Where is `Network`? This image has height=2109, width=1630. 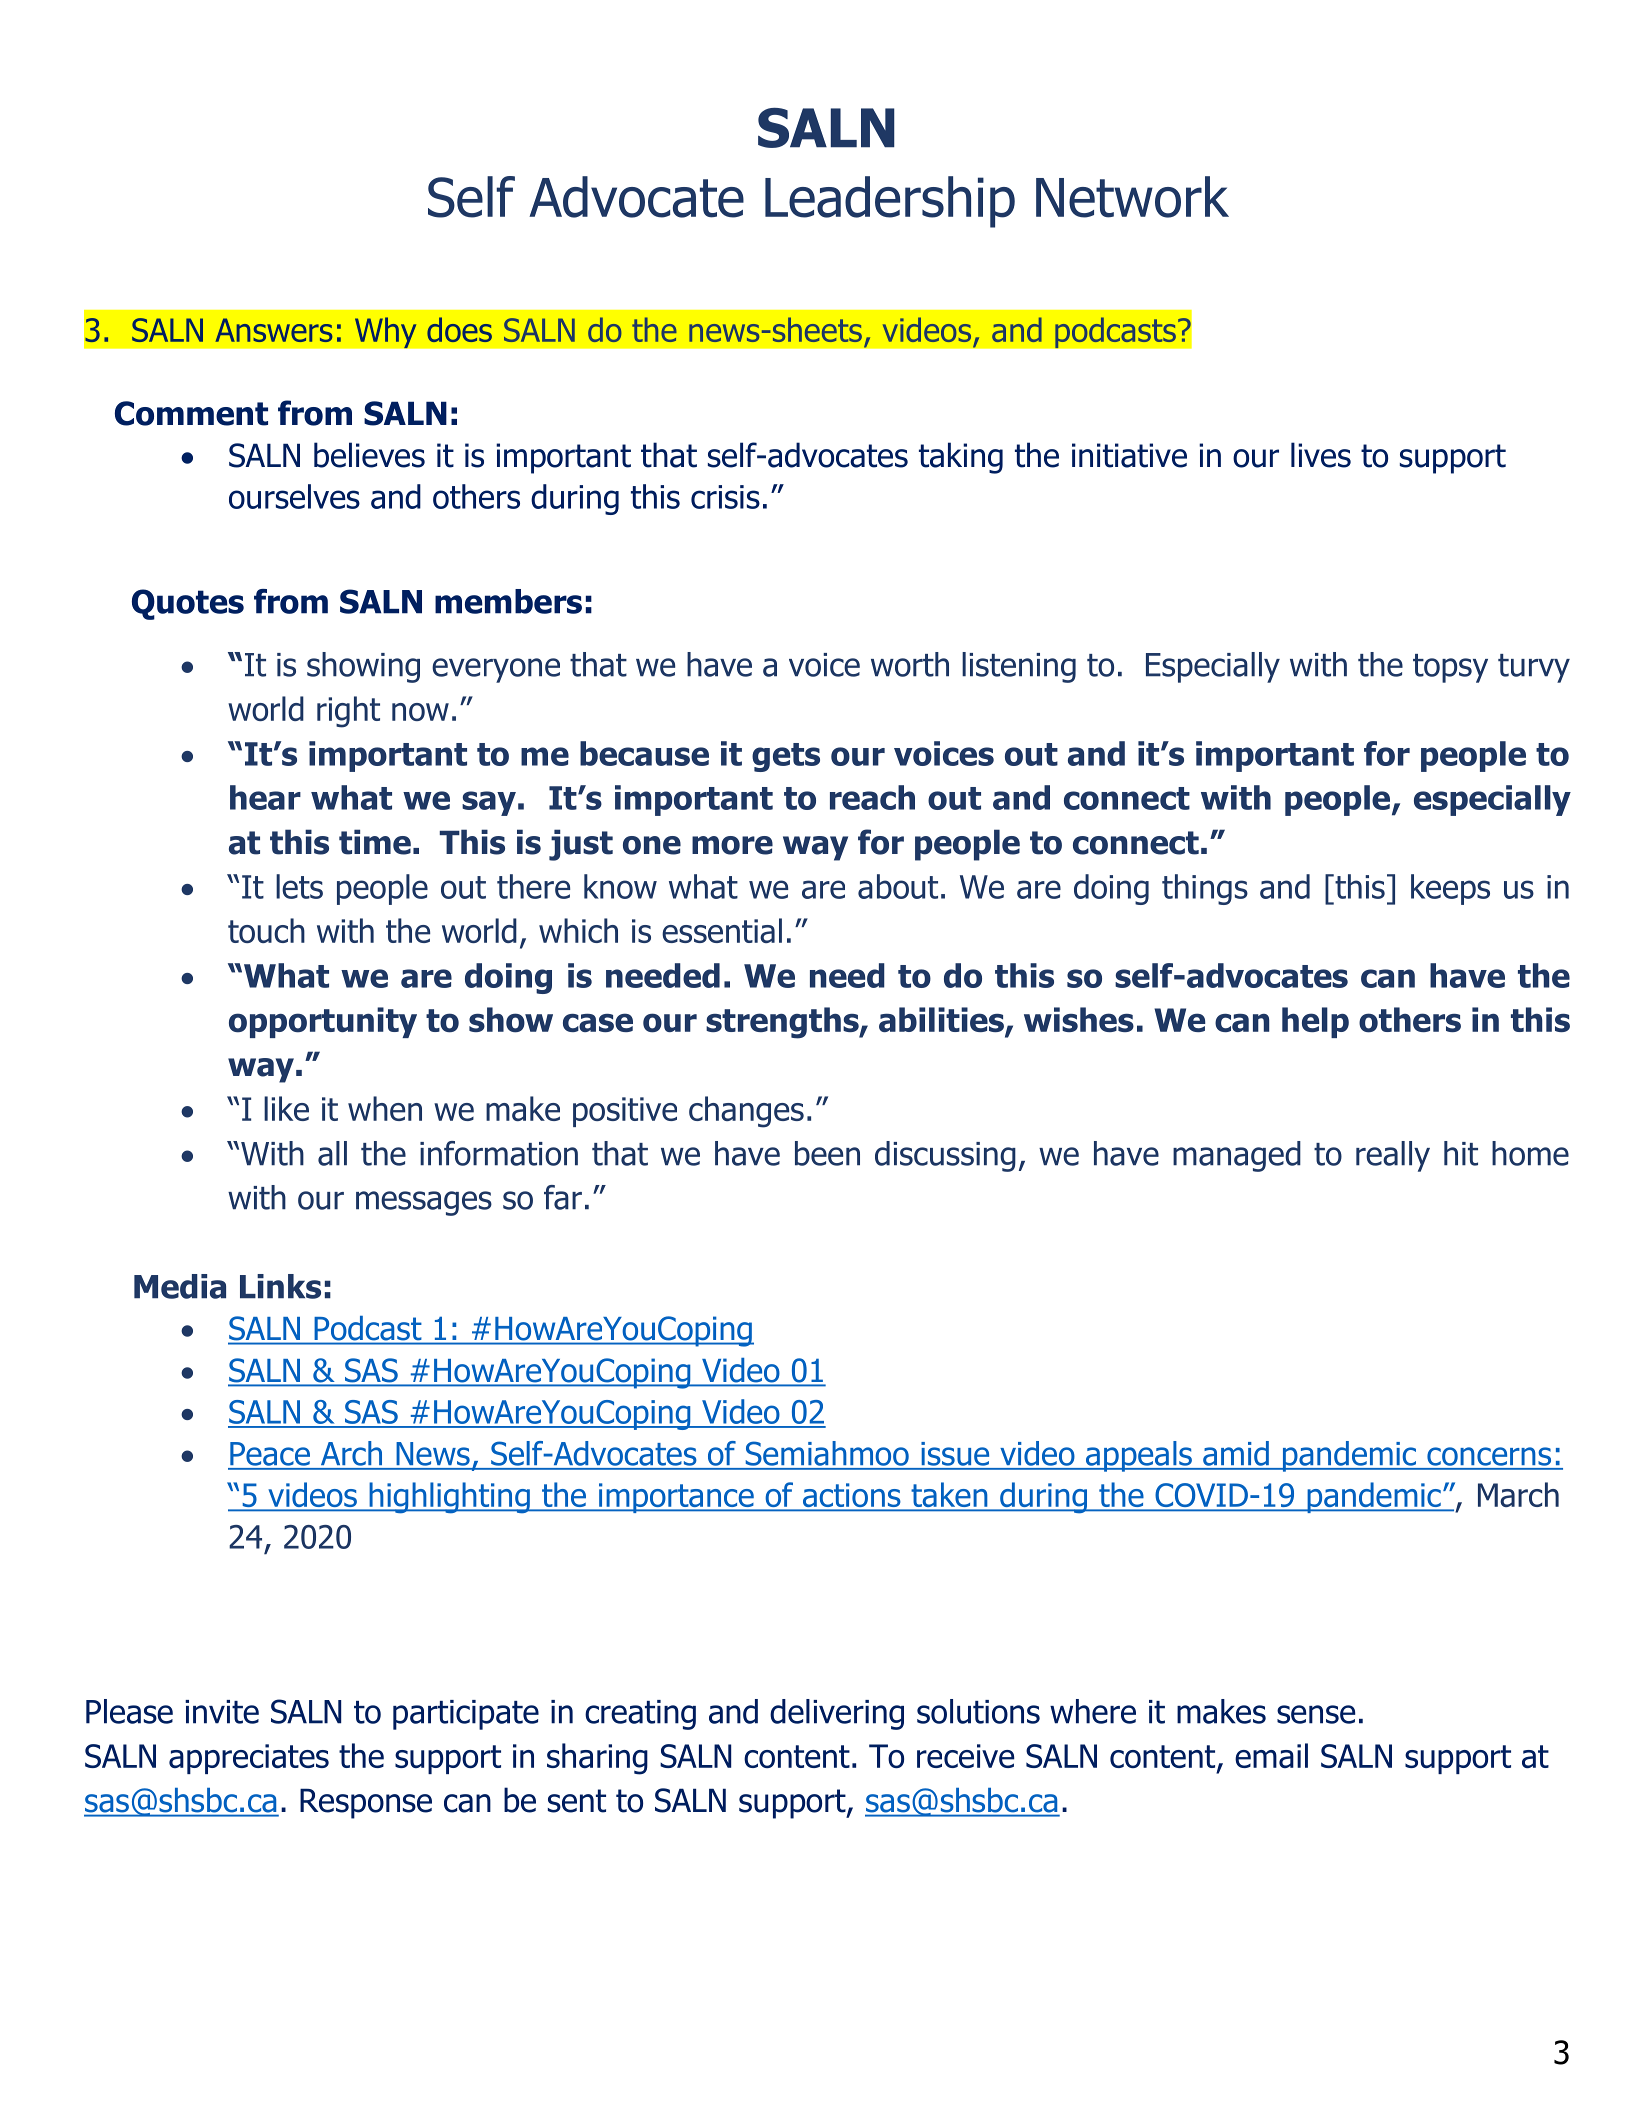 Network is located at coordinates (1132, 197).
